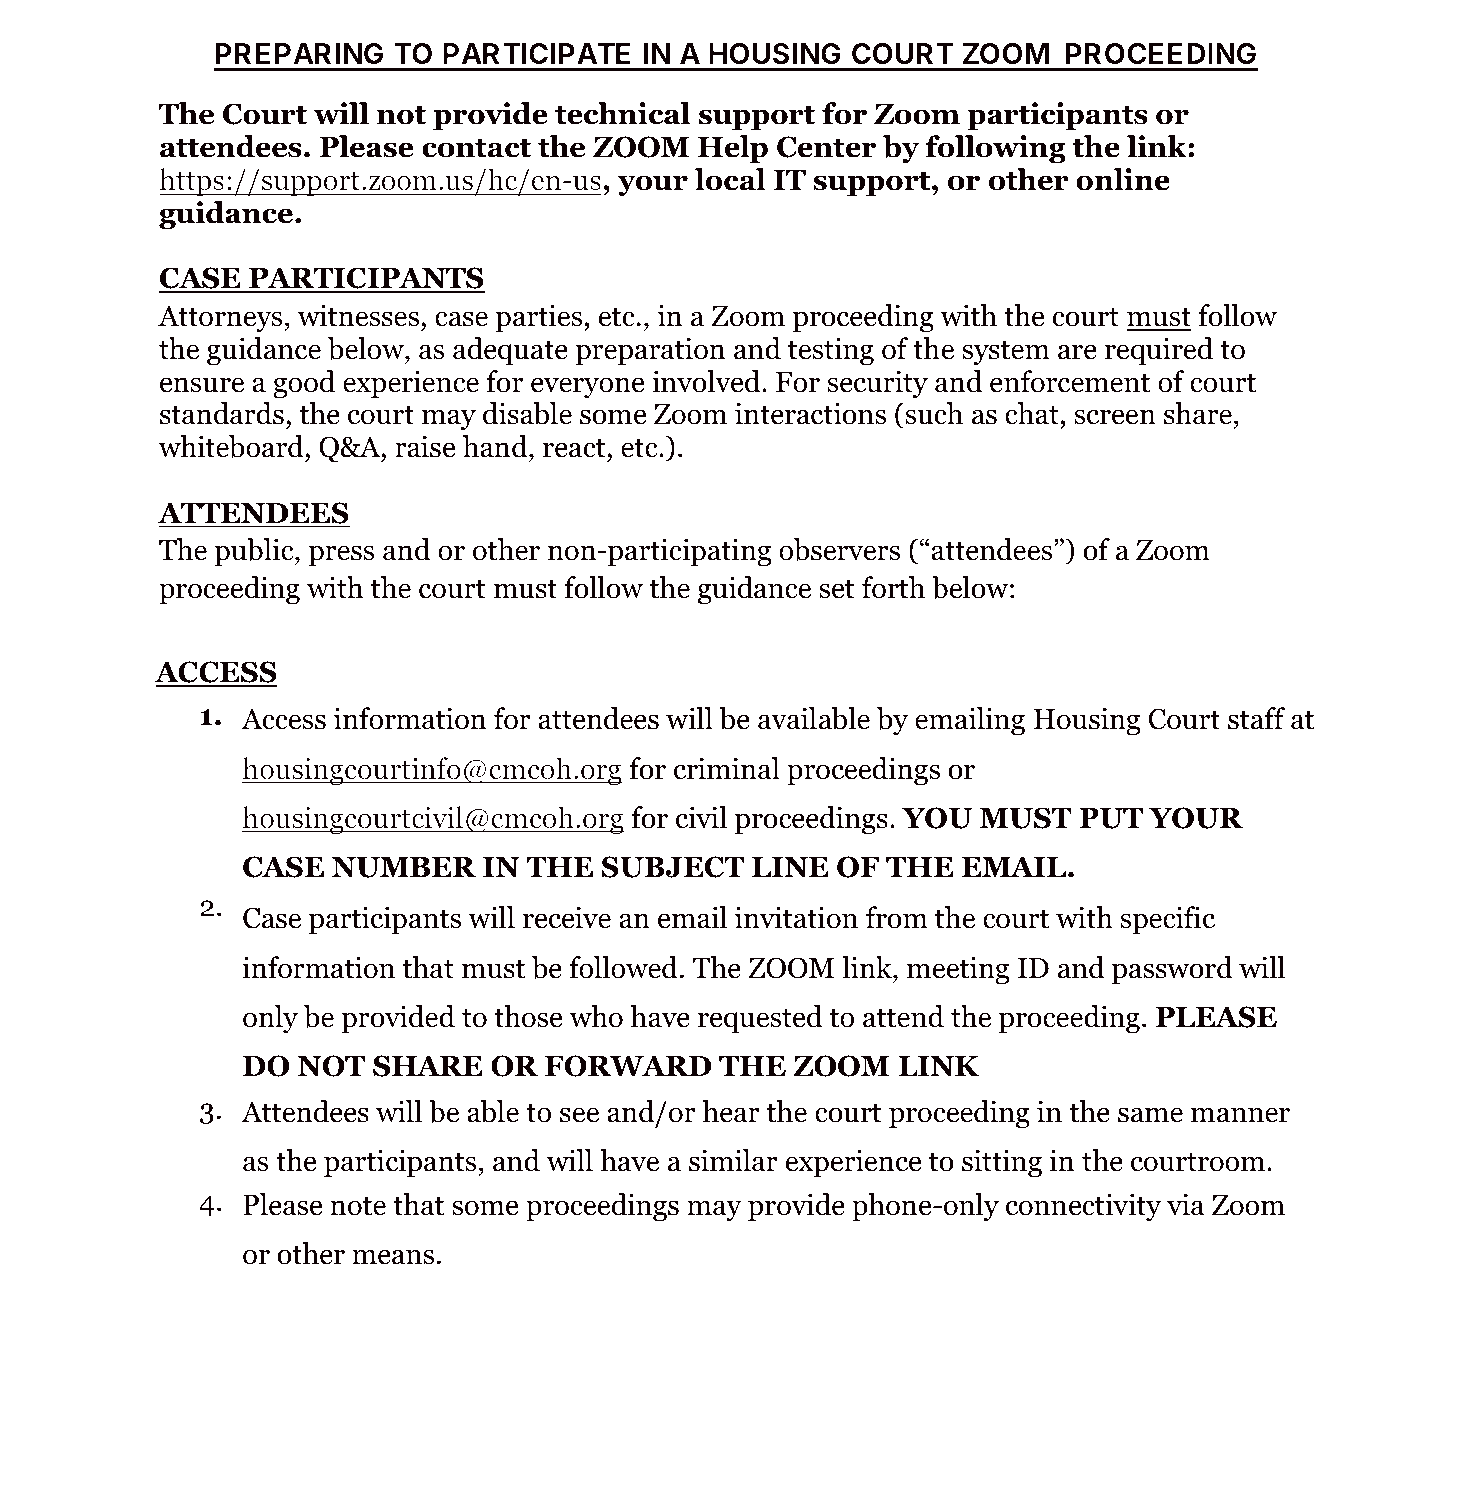 The image size is (1472, 1493). I want to click on NUMBER, so click(404, 867).
